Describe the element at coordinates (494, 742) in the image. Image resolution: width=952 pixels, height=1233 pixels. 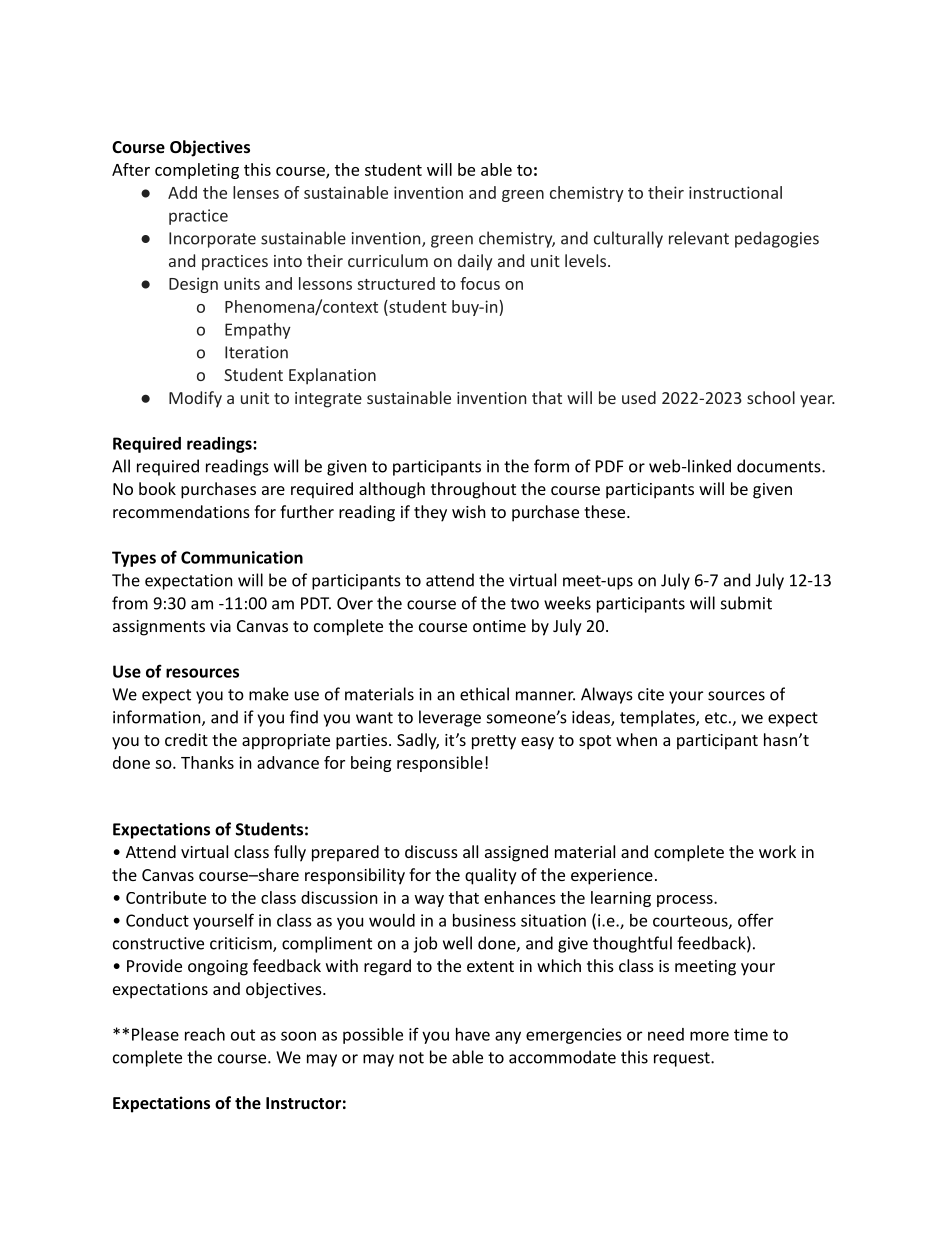
I see `pretty` at that location.
